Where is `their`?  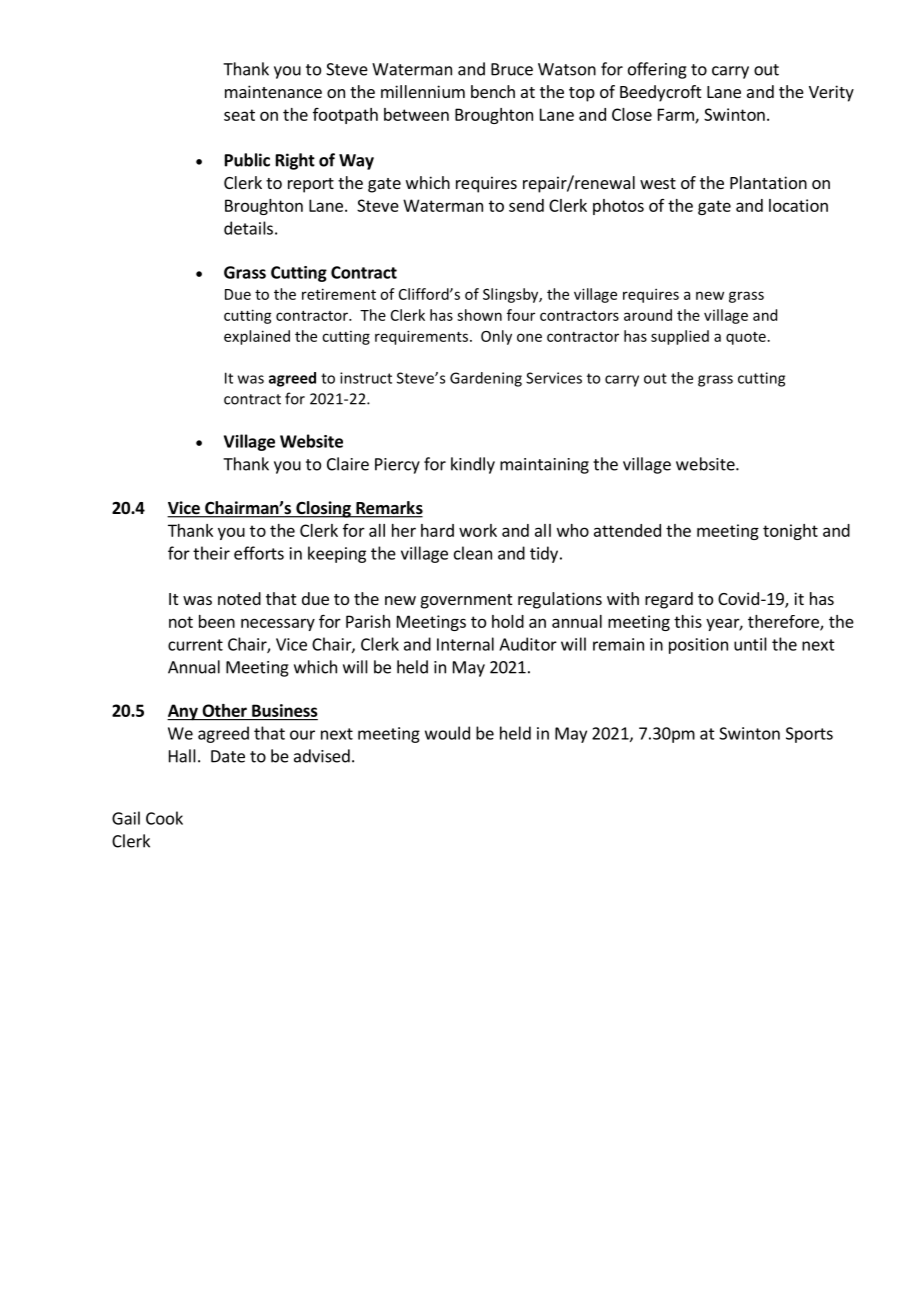
their is located at coordinates (211, 553).
